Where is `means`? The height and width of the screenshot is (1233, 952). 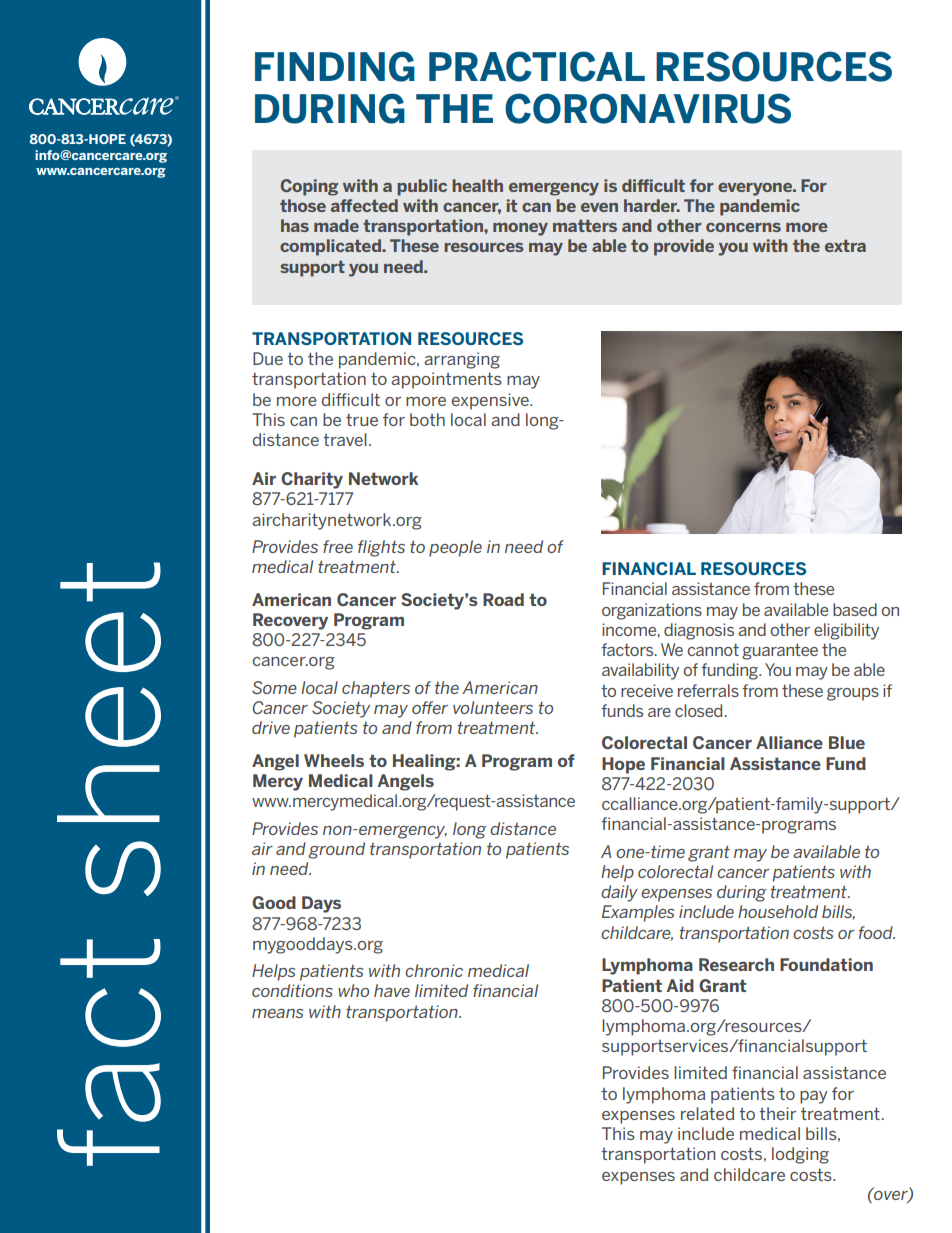 means is located at coordinates (277, 1013).
